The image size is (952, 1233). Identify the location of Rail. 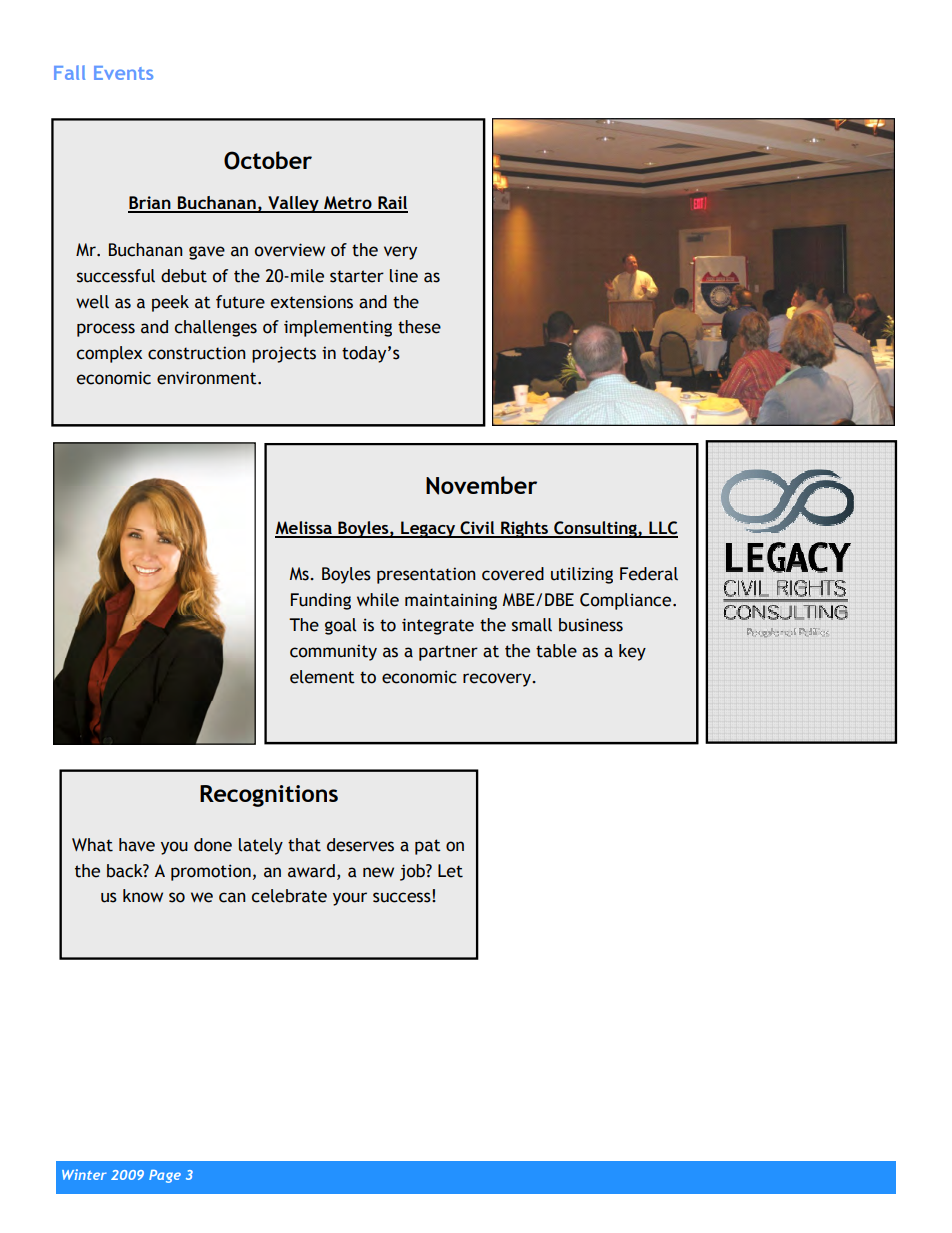
(392, 204).
